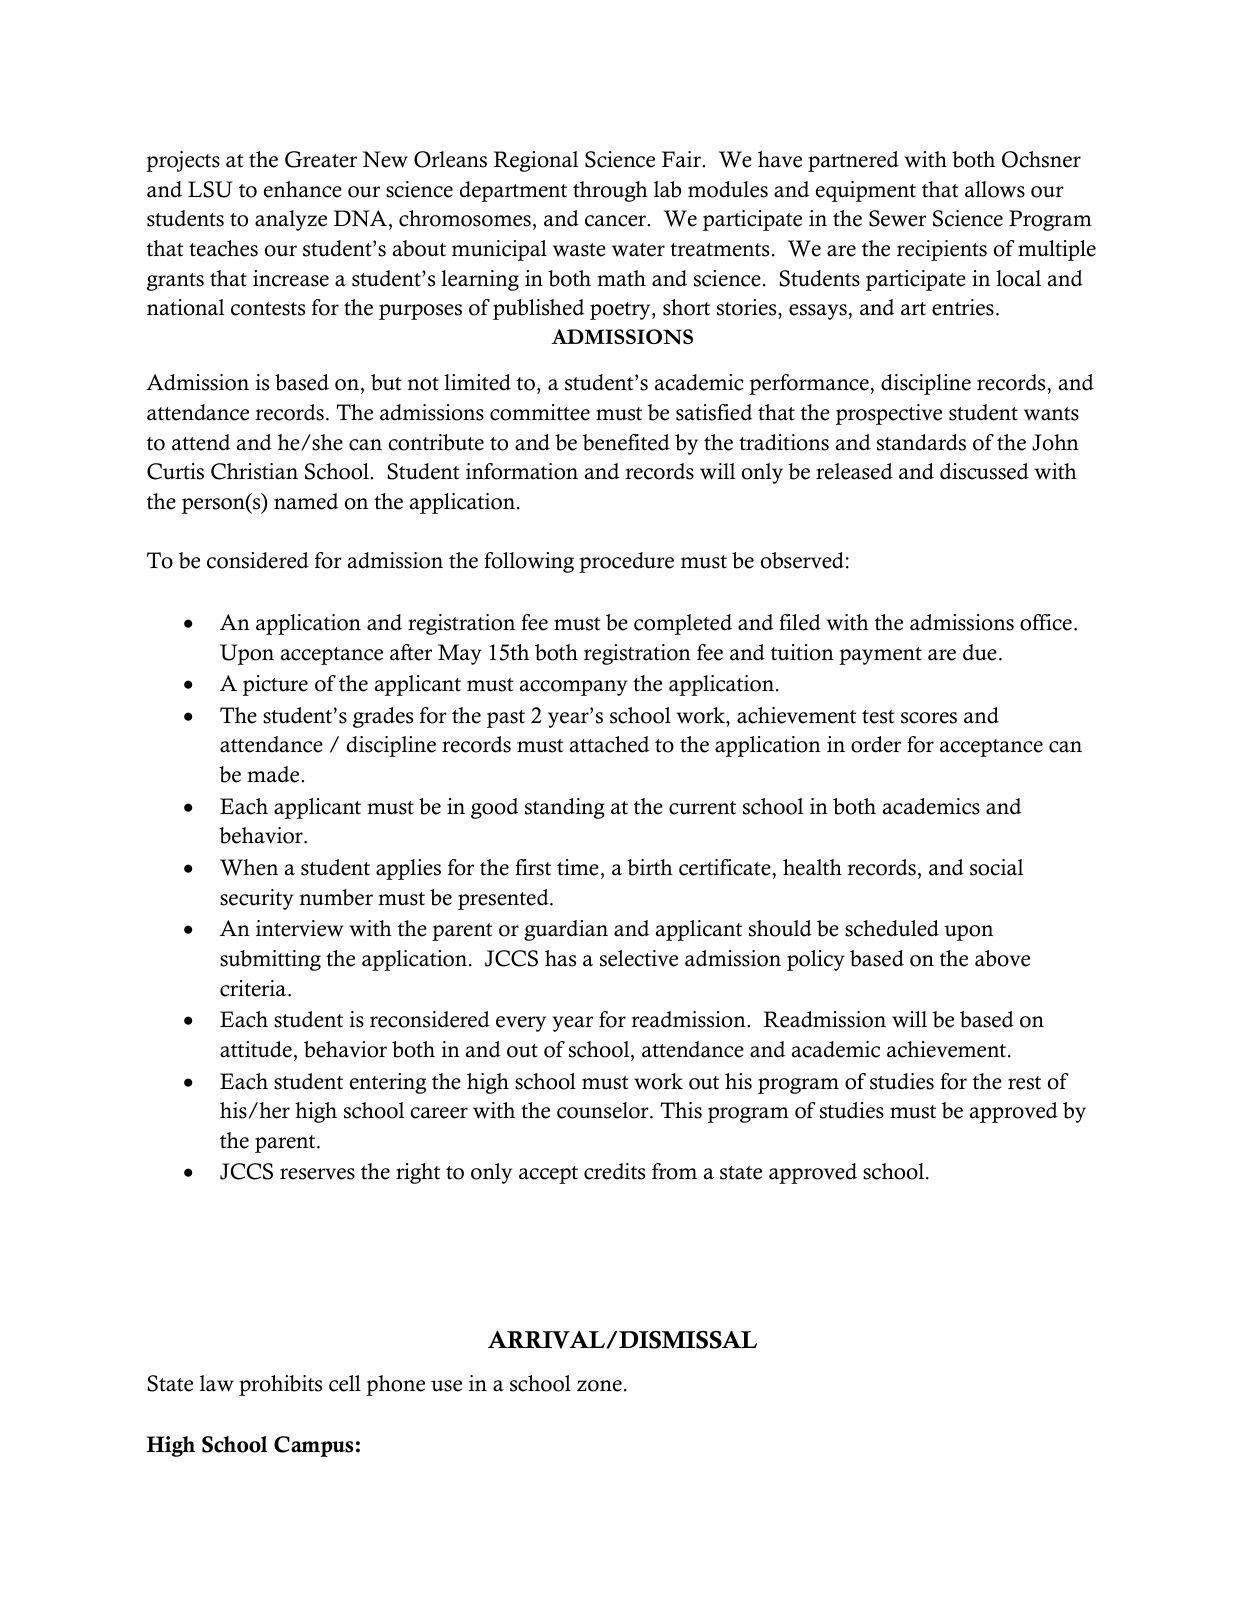 This page has height=1613, width=1246. I want to click on criteria, so click(254, 988).
